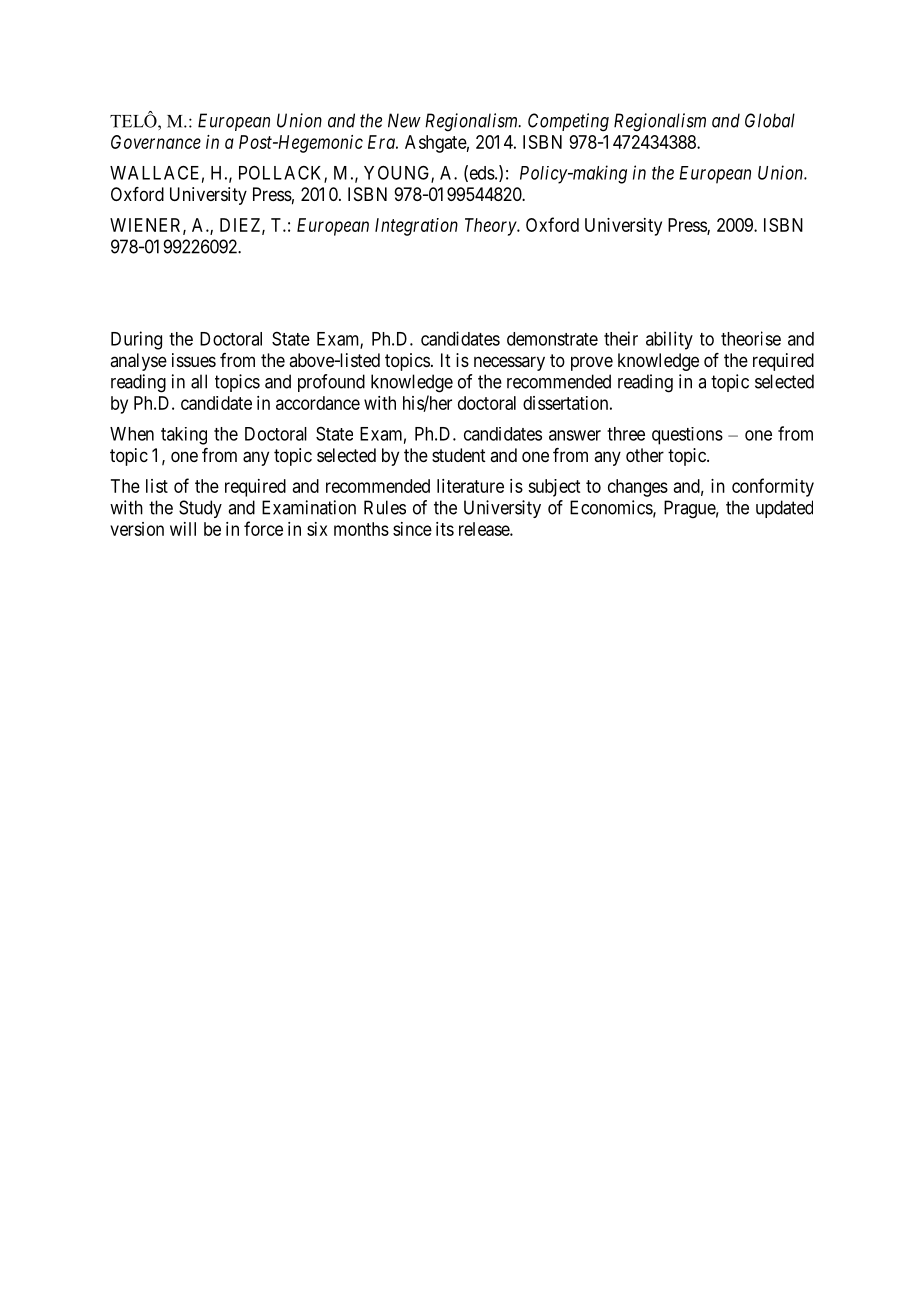  I want to click on demonstrate, so click(552, 339).
